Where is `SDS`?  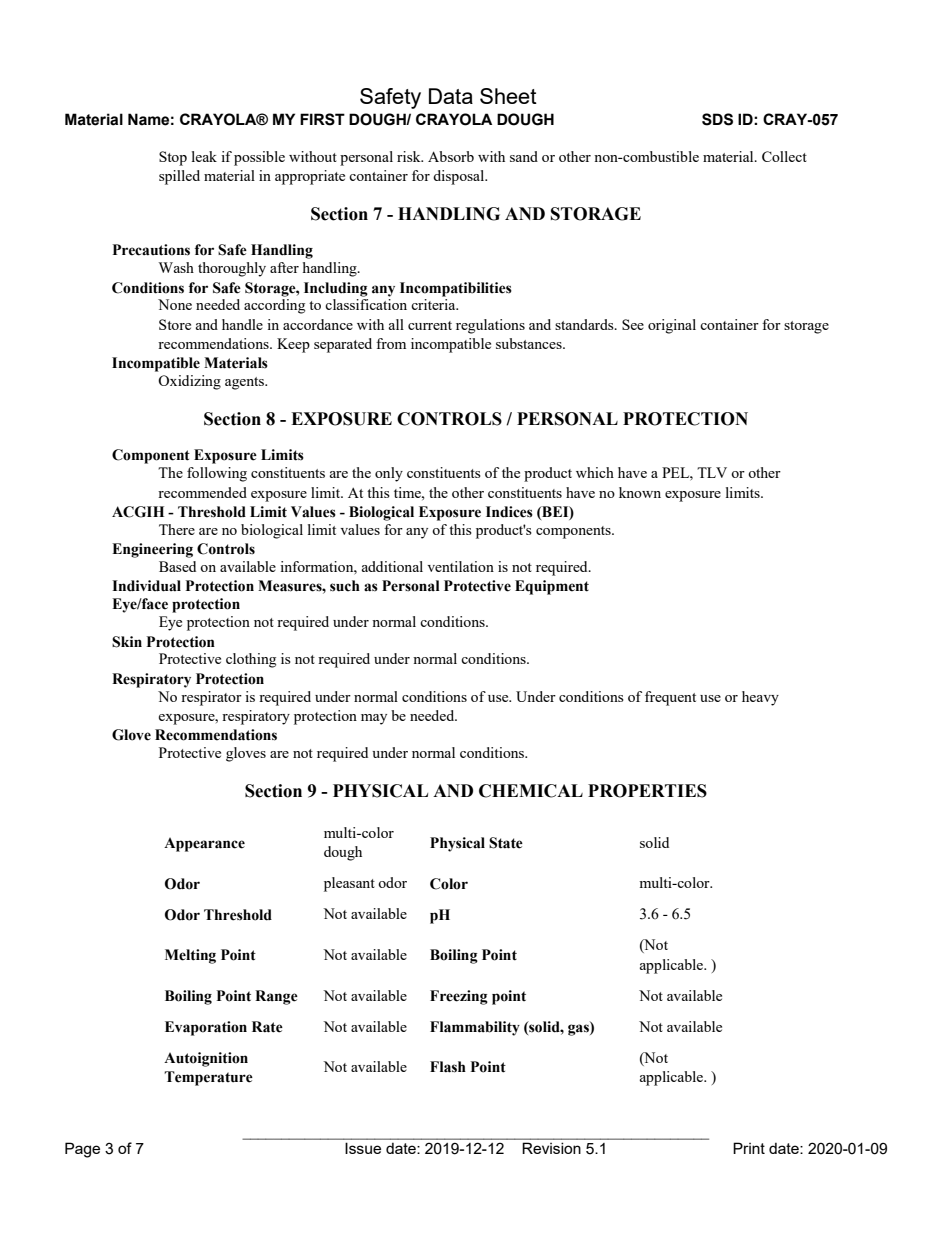 SDS is located at coordinates (717, 119).
